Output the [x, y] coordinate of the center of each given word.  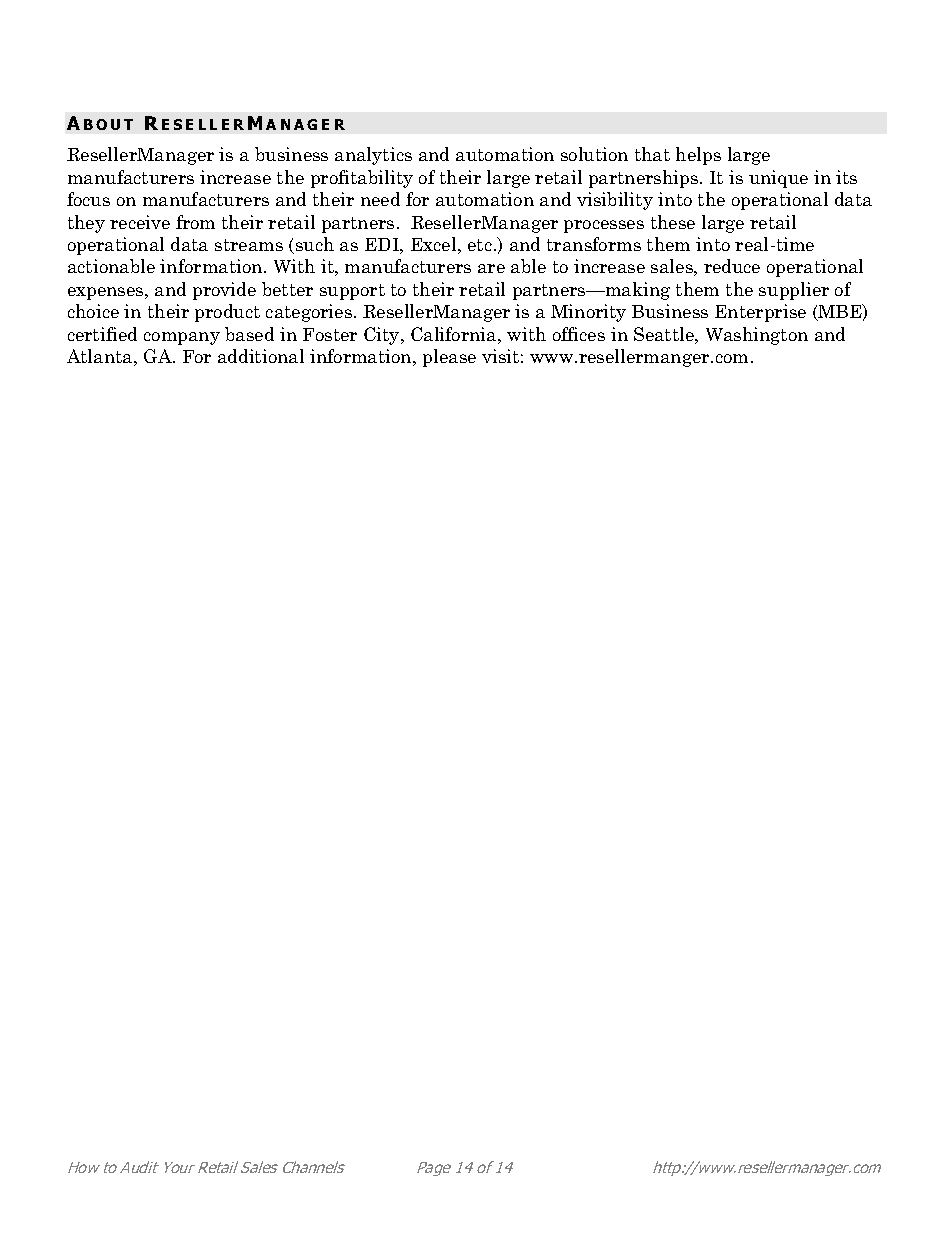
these [673, 222]
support [352, 292]
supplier [794, 291]
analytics [373, 156]
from [195, 222]
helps [698, 156]
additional [261, 356]
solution [594, 154]
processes [604, 226]
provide [224, 291]
